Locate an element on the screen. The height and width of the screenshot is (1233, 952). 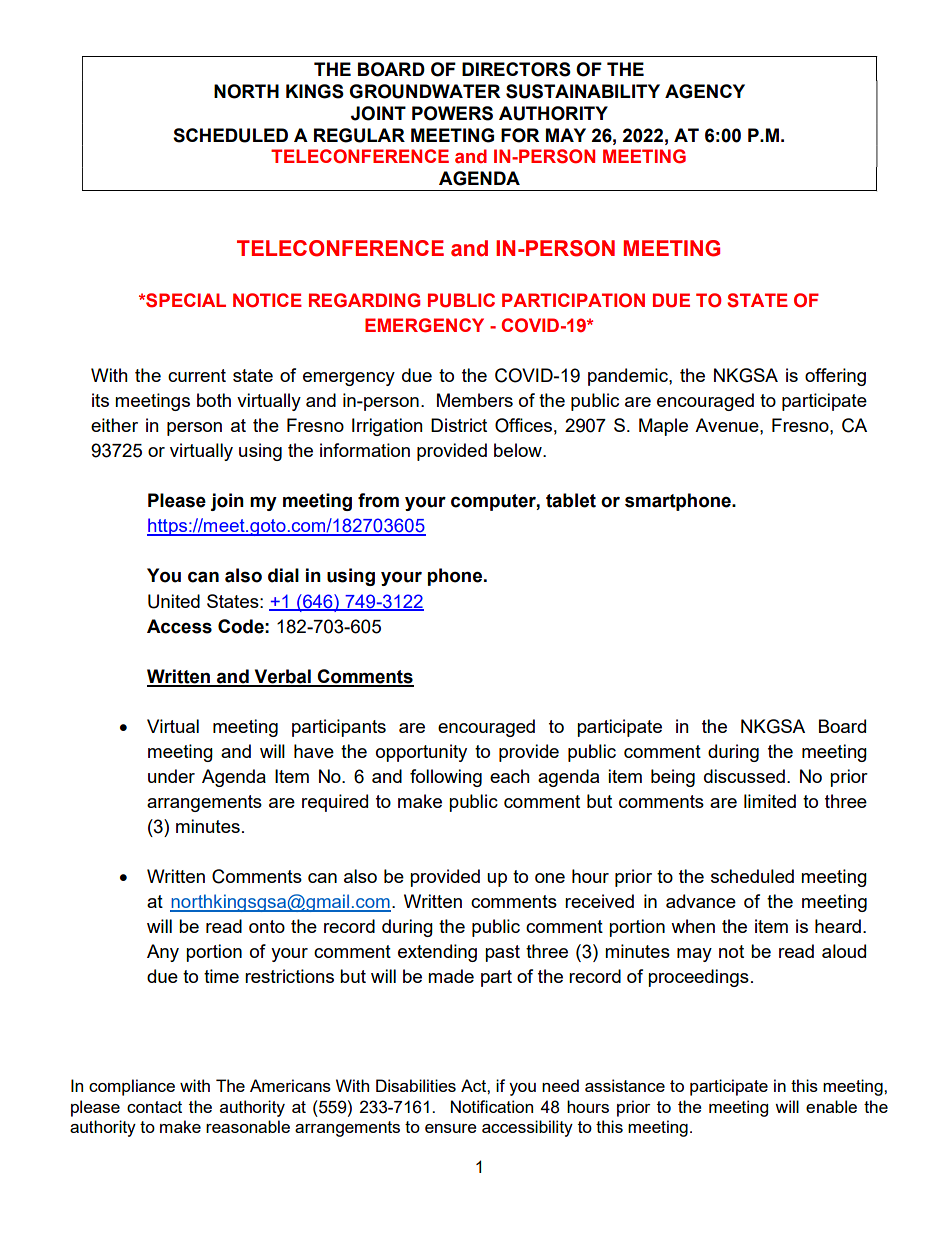
AGENCY is located at coordinates (705, 91).
